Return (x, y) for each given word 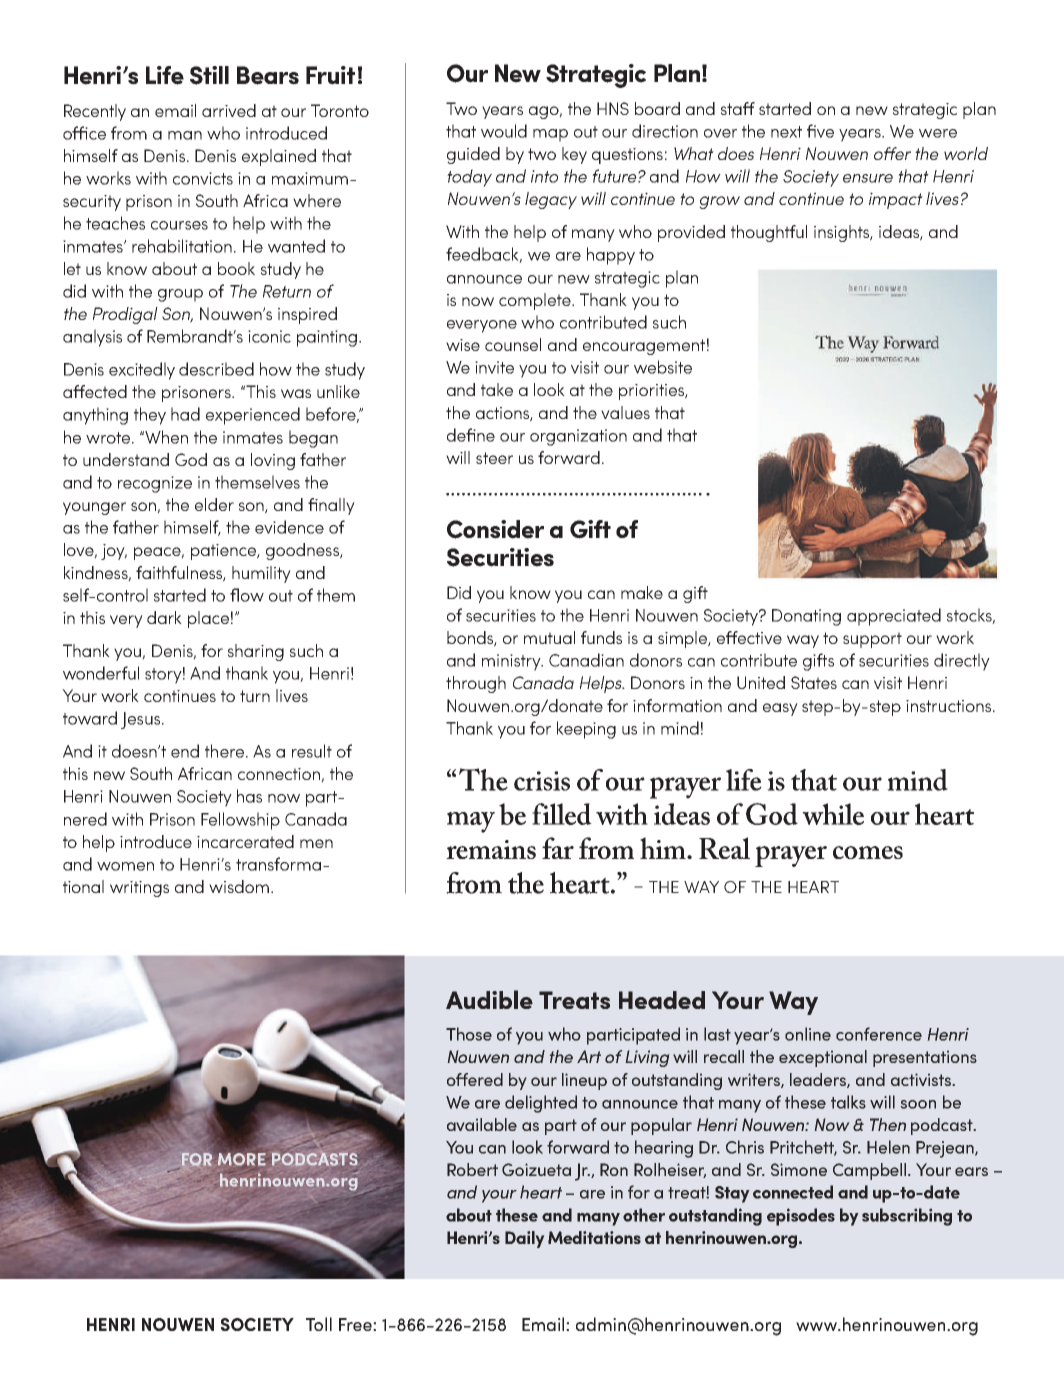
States (814, 682)
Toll (319, 1324)
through (476, 684)
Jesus (140, 720)
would (504, 131)
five (820, 131)
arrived (229, 110)
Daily (525, 1239)
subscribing (907, 1217)
